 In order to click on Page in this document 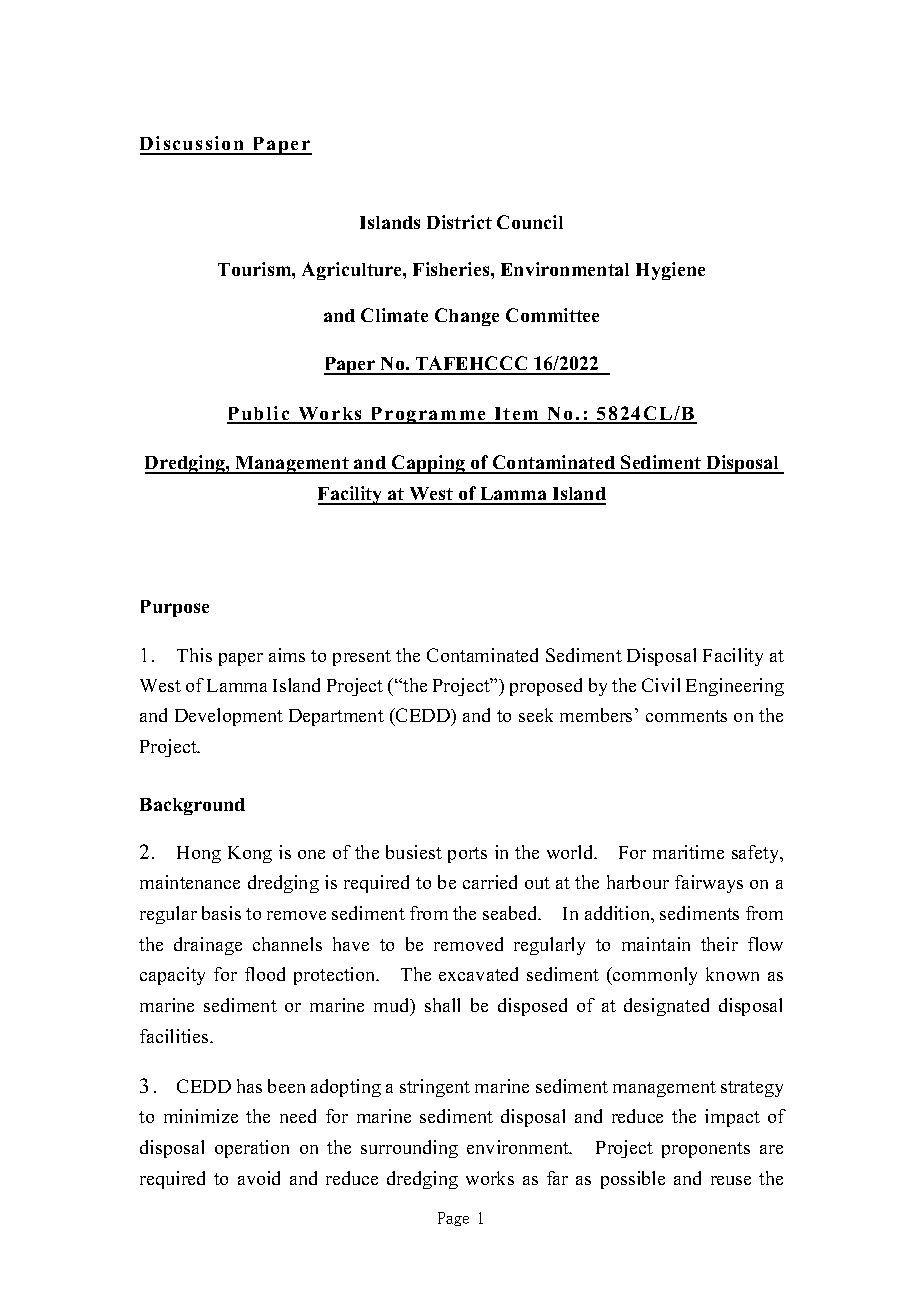, I will do `click(453, 1219)`.
